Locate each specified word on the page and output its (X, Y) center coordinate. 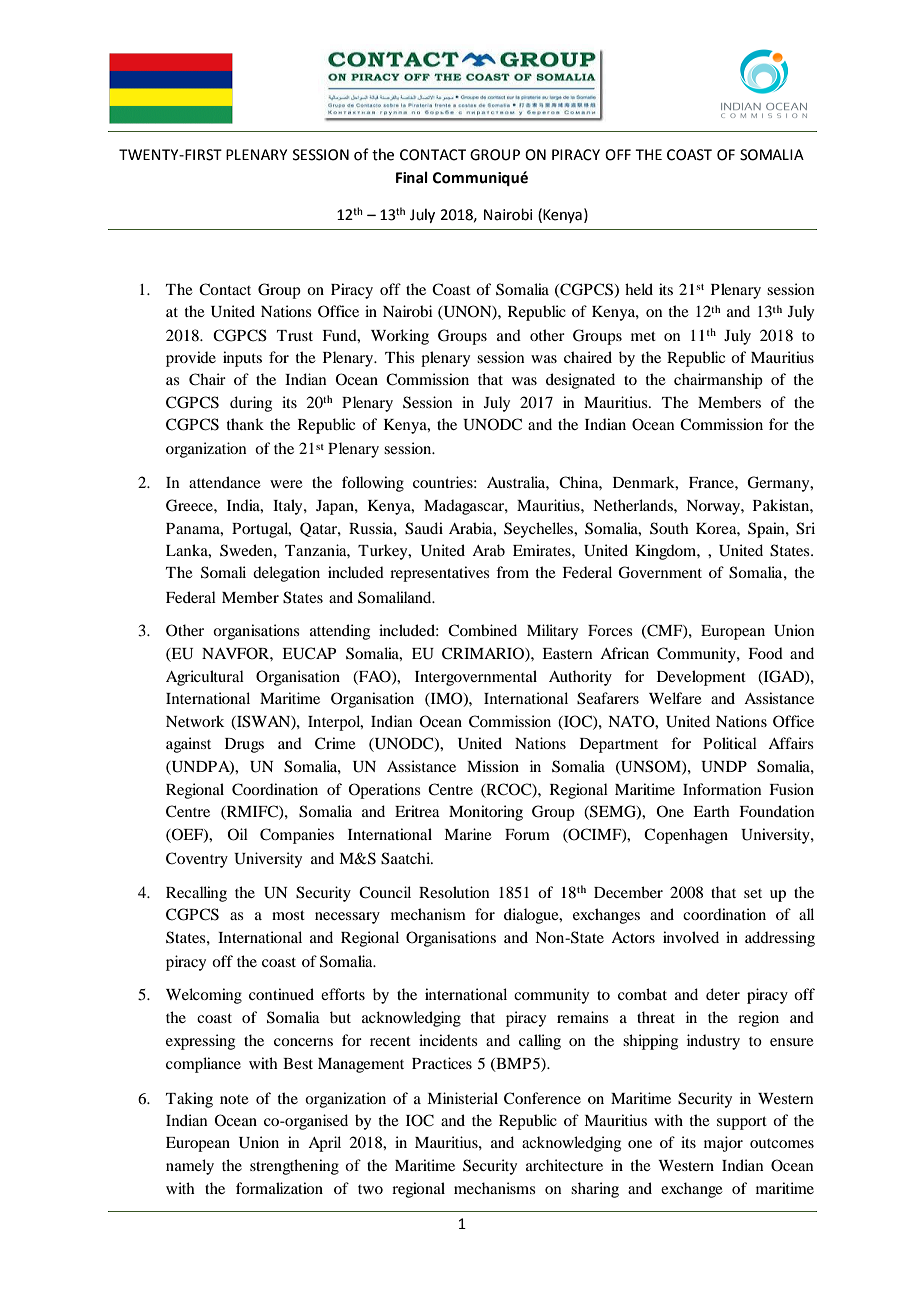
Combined (482, 630)
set (753, 893)
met (643, 336)
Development (701, 678)
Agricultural (205, 678)
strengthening (294, 1167)
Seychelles (539, 530)
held (639, 289)
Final (412, 177)
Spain (767, 530)
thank (245, 424)
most (288, 915)
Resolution (454, 892)
